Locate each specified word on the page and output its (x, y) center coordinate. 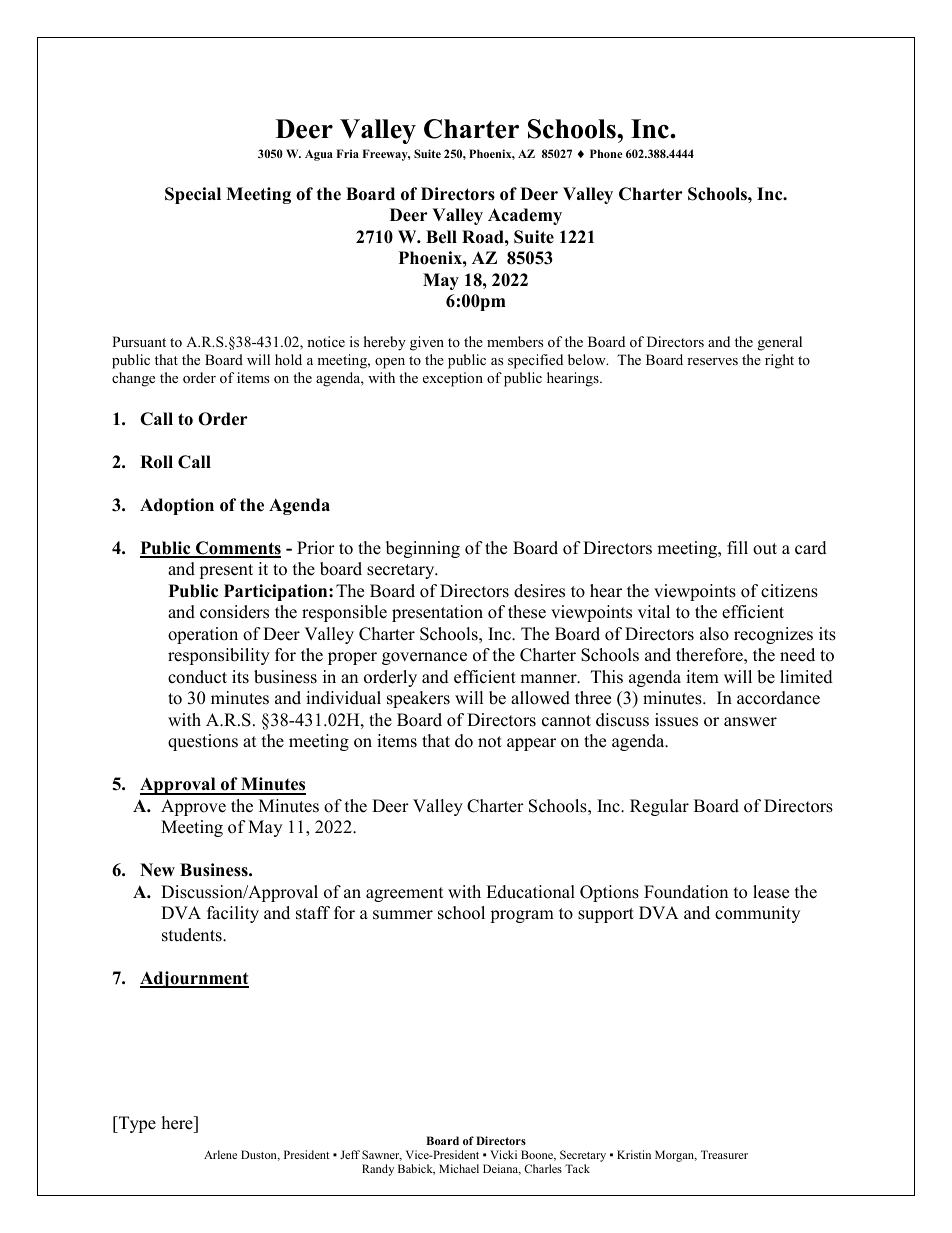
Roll (156, 462)
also (714, 634)
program (522, 916)
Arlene (220, 1154)
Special (193, 195)
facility (233, 914)
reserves (712, 361)
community (757, 914)
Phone (606, 153)
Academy (525, 216)
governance (424, 658)
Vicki (503, 1154)
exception (453, 379)
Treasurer (724, 1154)
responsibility (219, 656)
